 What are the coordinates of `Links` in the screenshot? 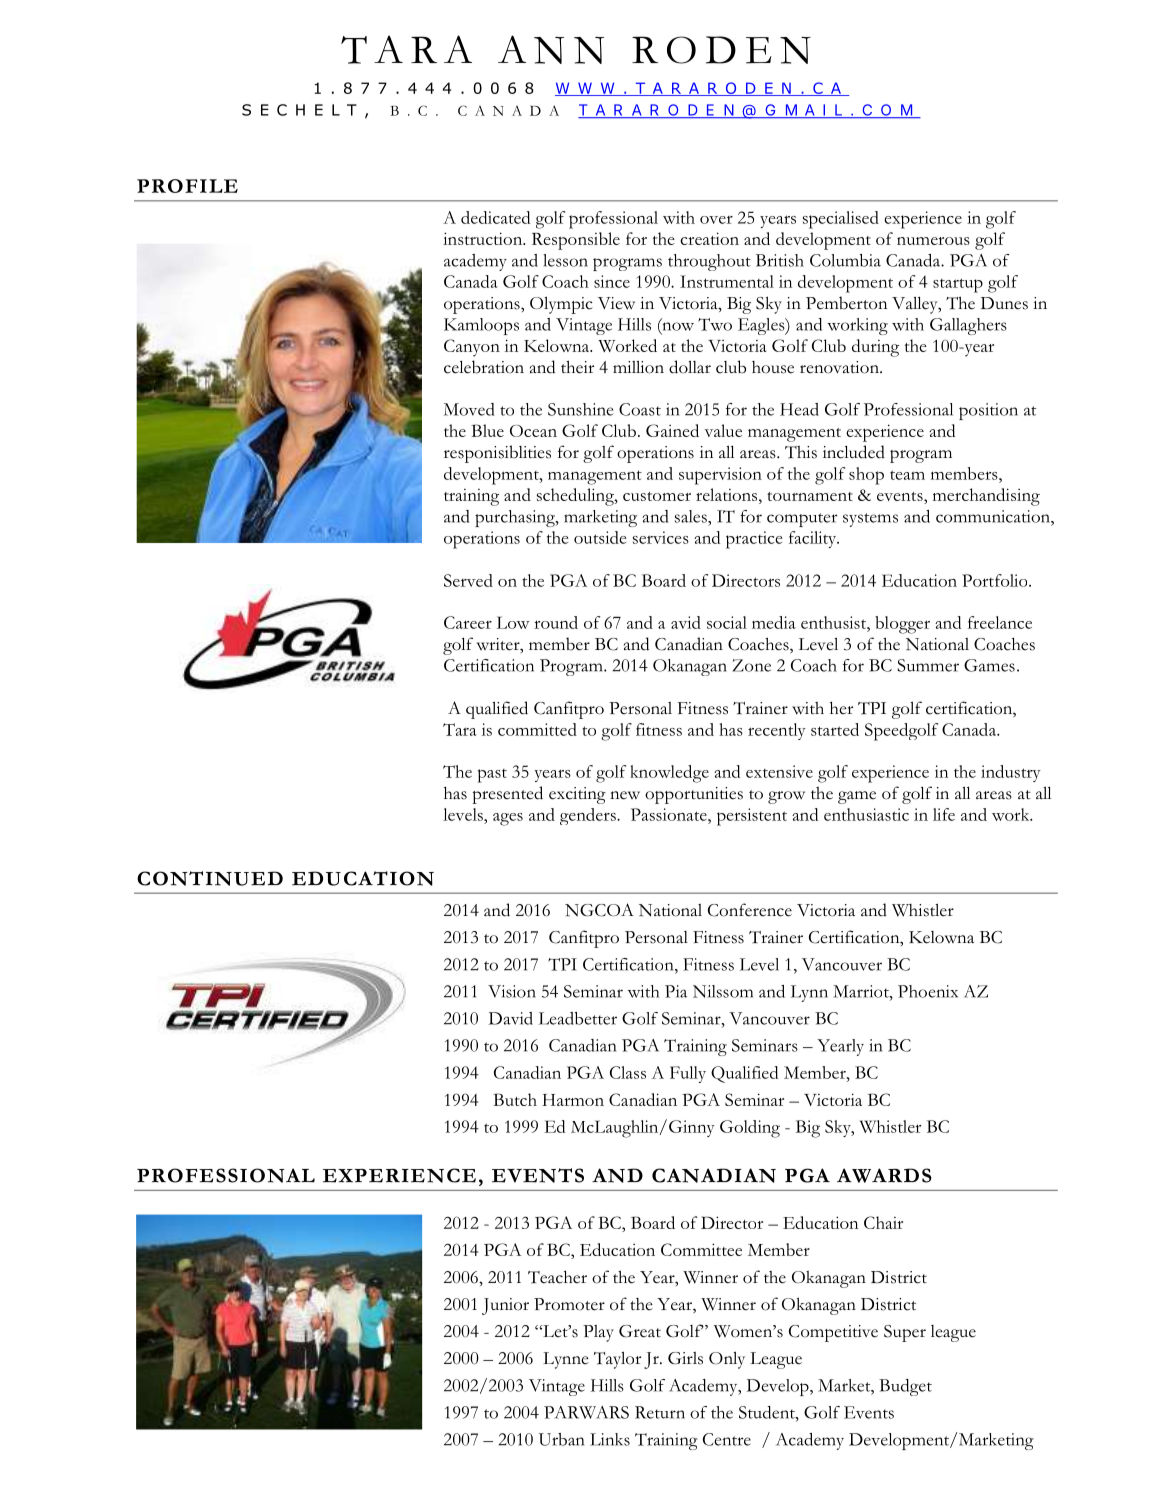 It's located at (610, 1439).
